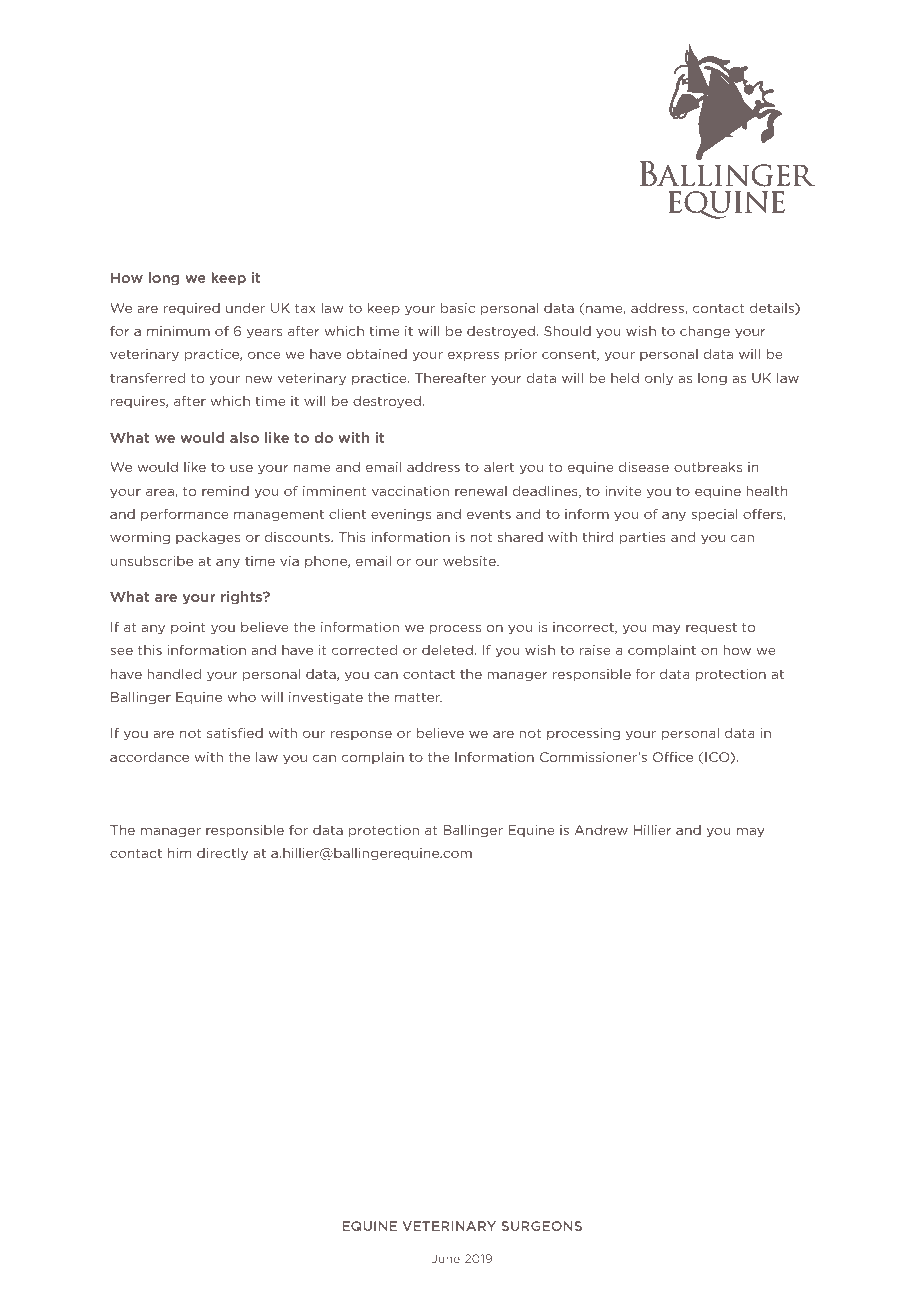 This screenshot has width=924, height=1308. What do you see at coordinates (601, 830) in the screenshot?
I see `Andrew` at bounding box center [601, 830].
